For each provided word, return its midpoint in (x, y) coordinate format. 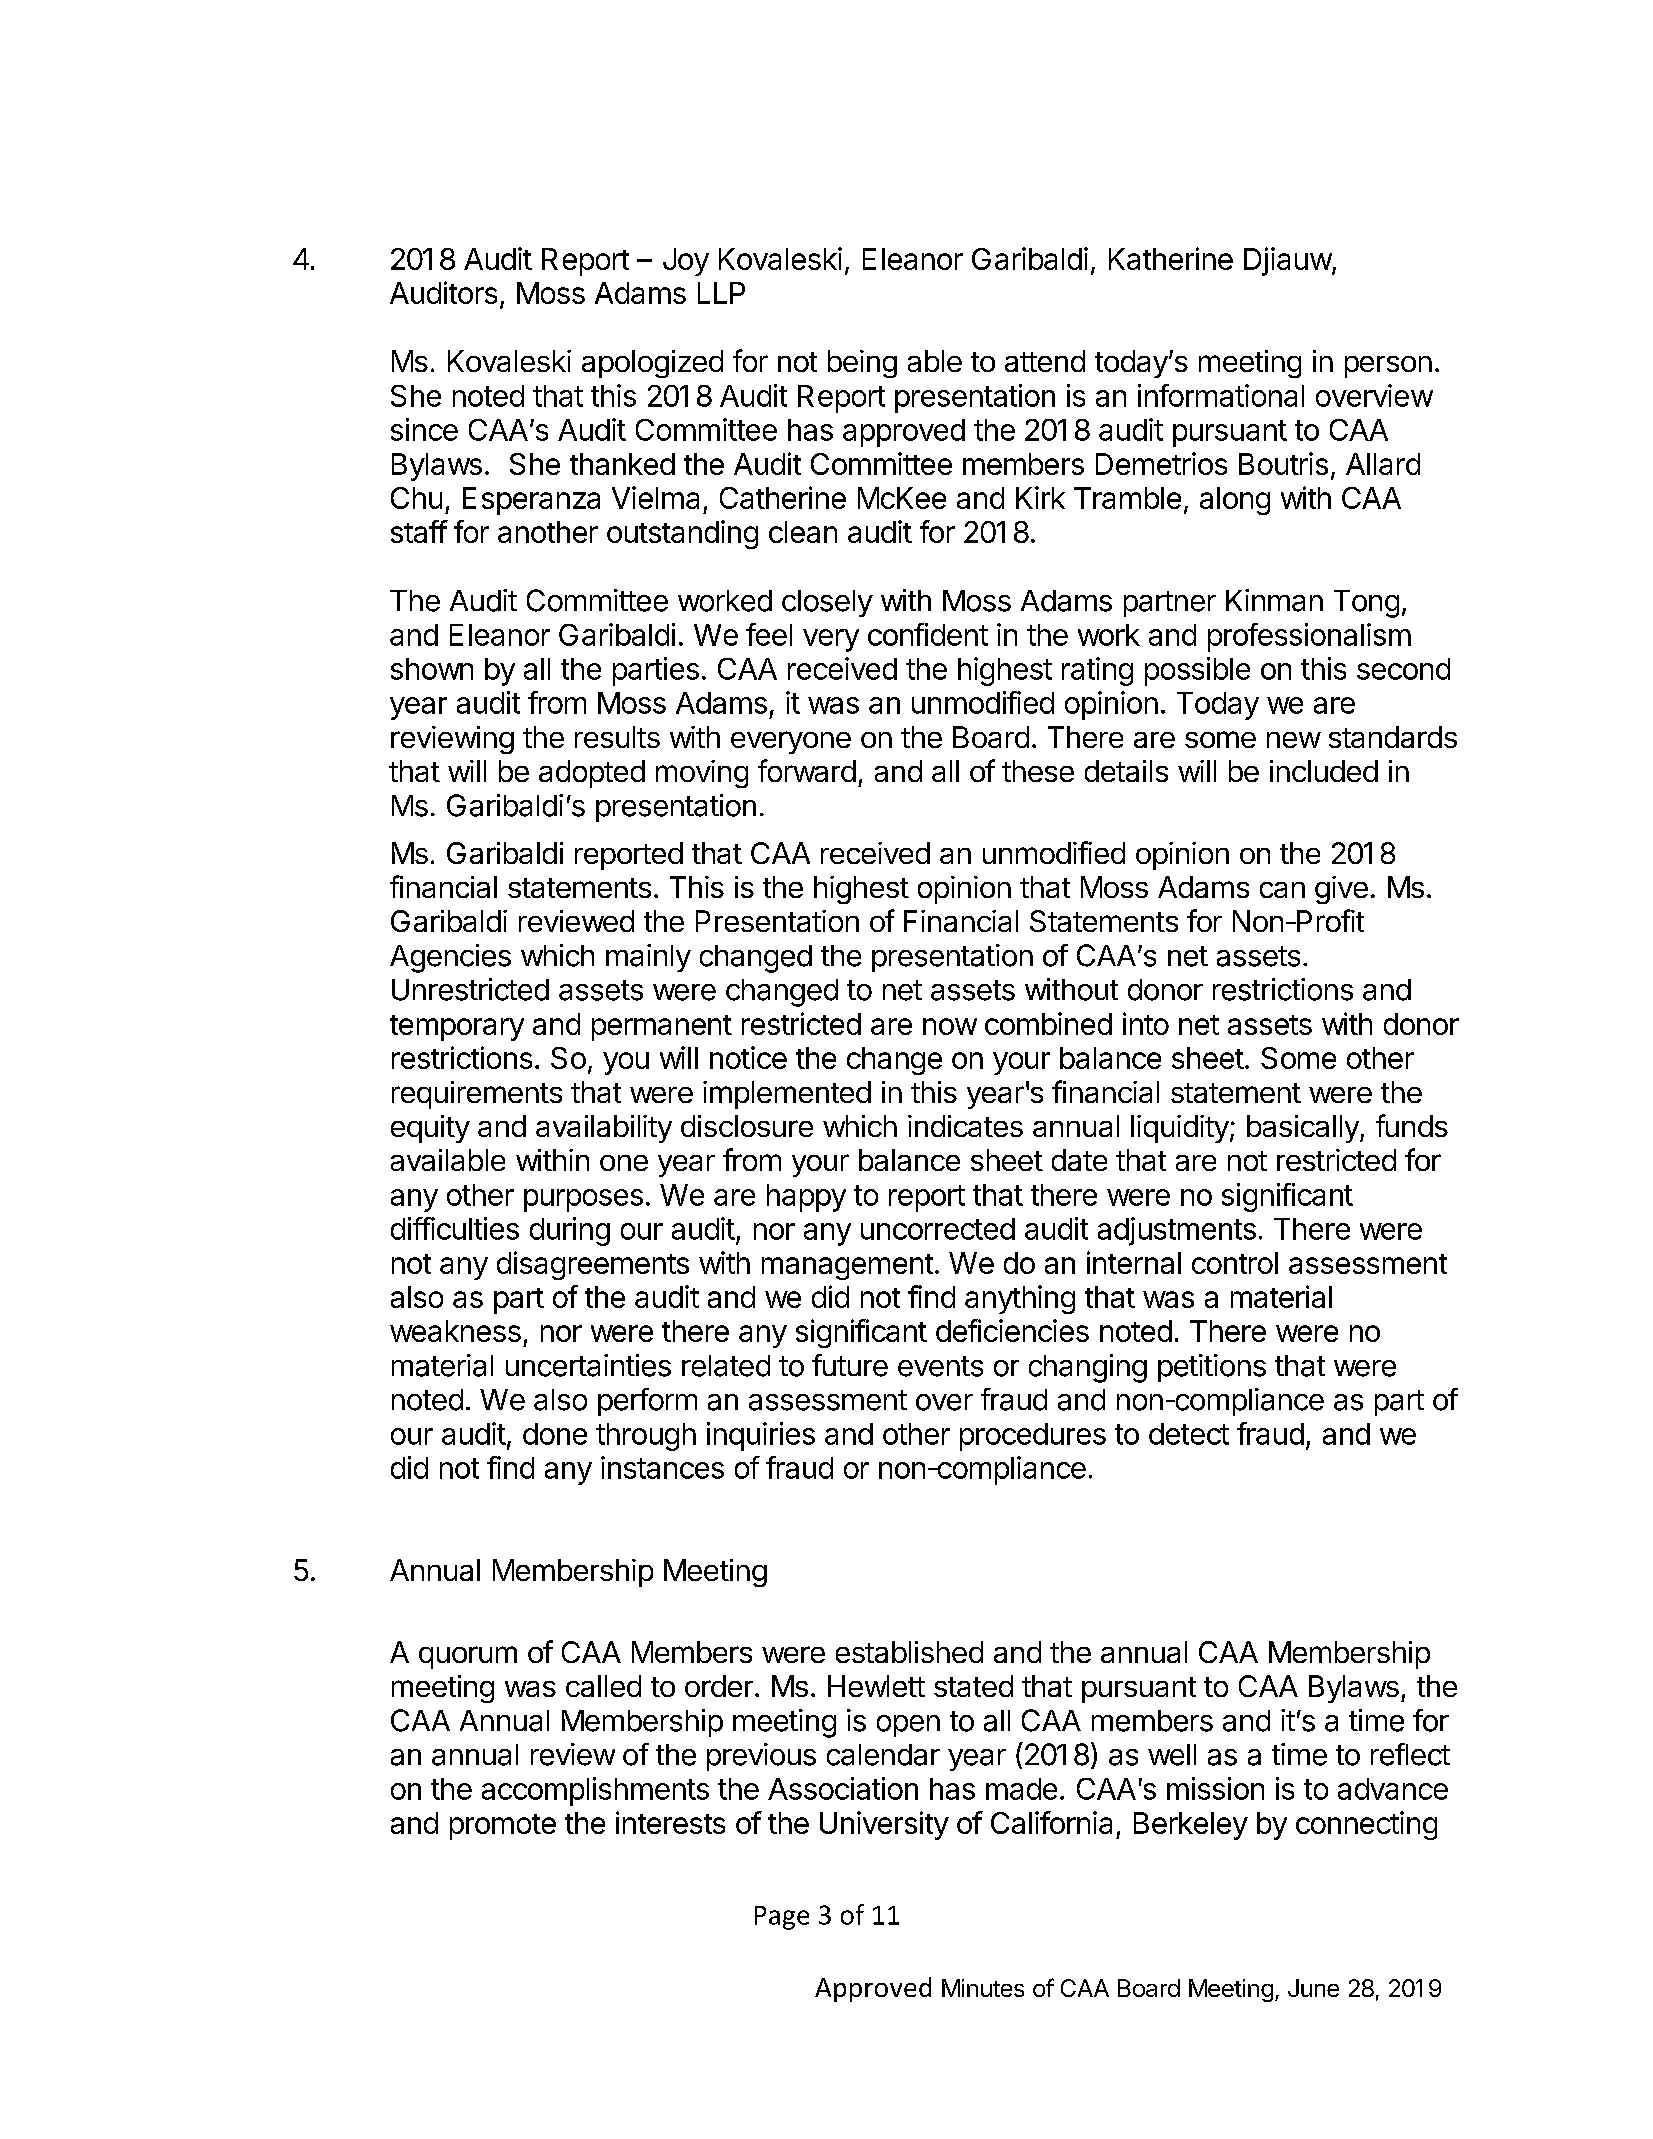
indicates (965, 1126)
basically (1304, 1129)
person (1388, 367)
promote (503, 1827)
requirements (477, 1095)
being (862, 364)
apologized (652, 364)
